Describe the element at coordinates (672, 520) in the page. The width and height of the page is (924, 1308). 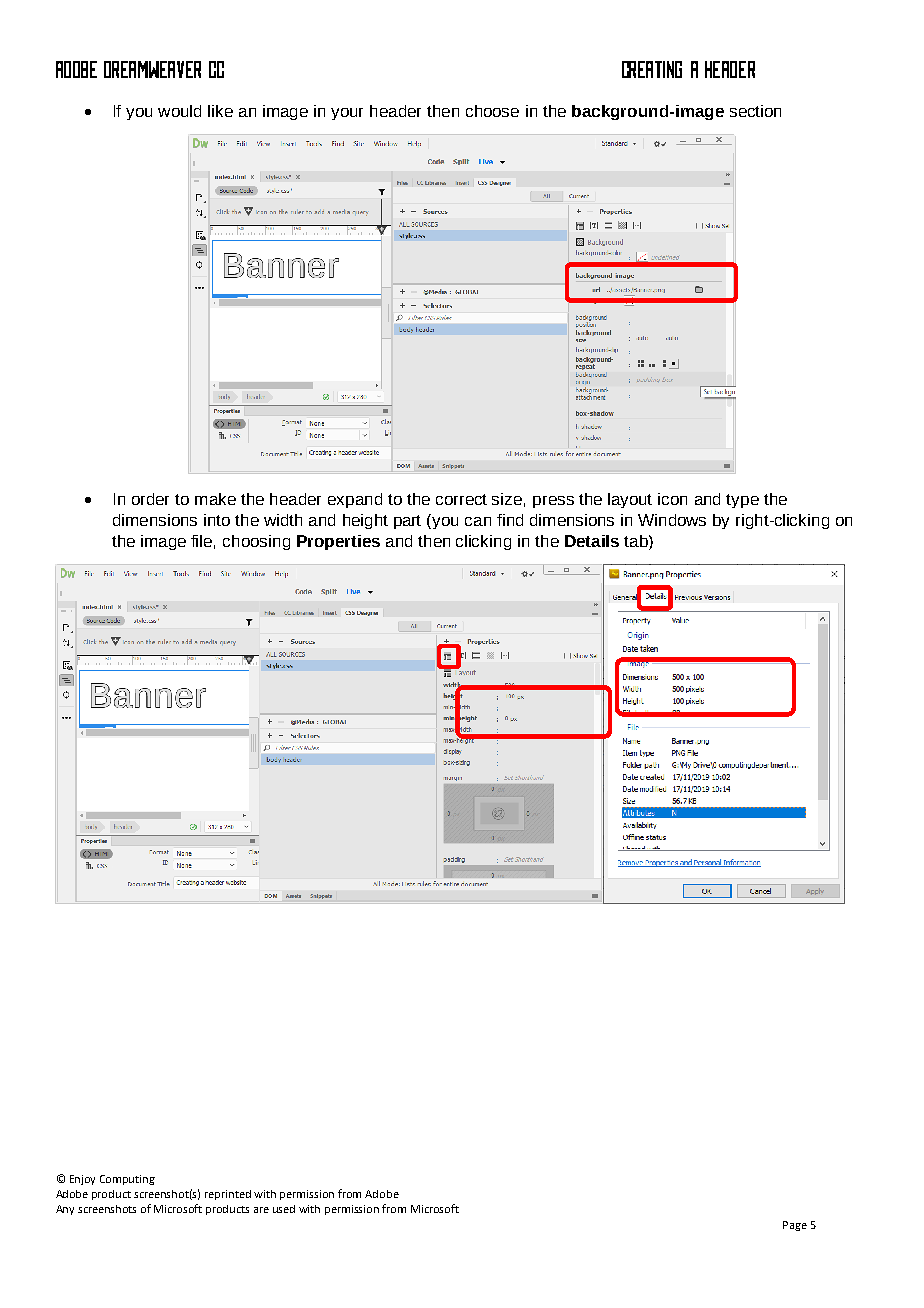
I see `Windows` at that location.
